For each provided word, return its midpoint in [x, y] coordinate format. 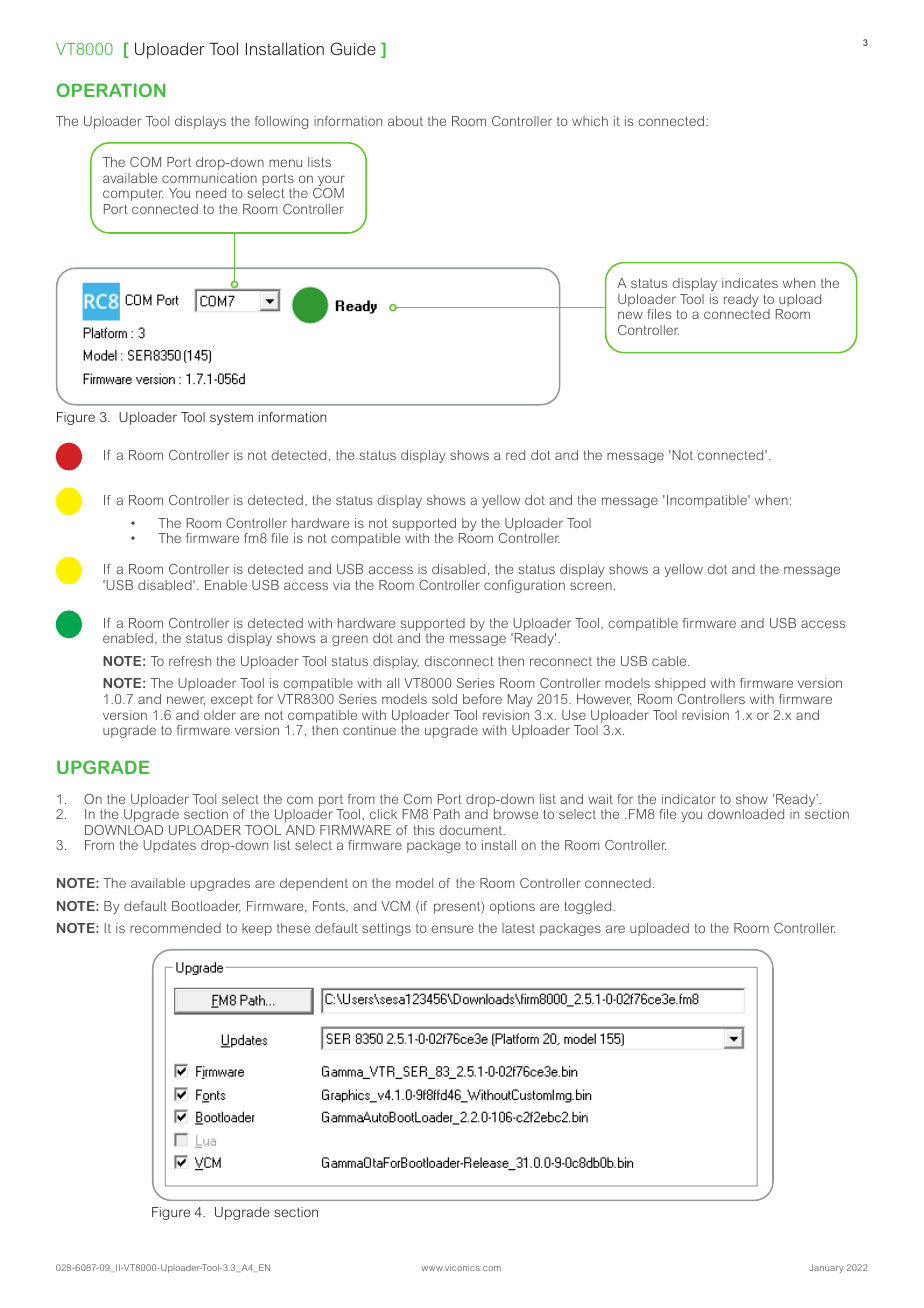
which [590, 121]
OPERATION [111, 90]
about [405, 121]
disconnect [459, 661]
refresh [190, 661]
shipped [680, 684]
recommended [175, 928]
